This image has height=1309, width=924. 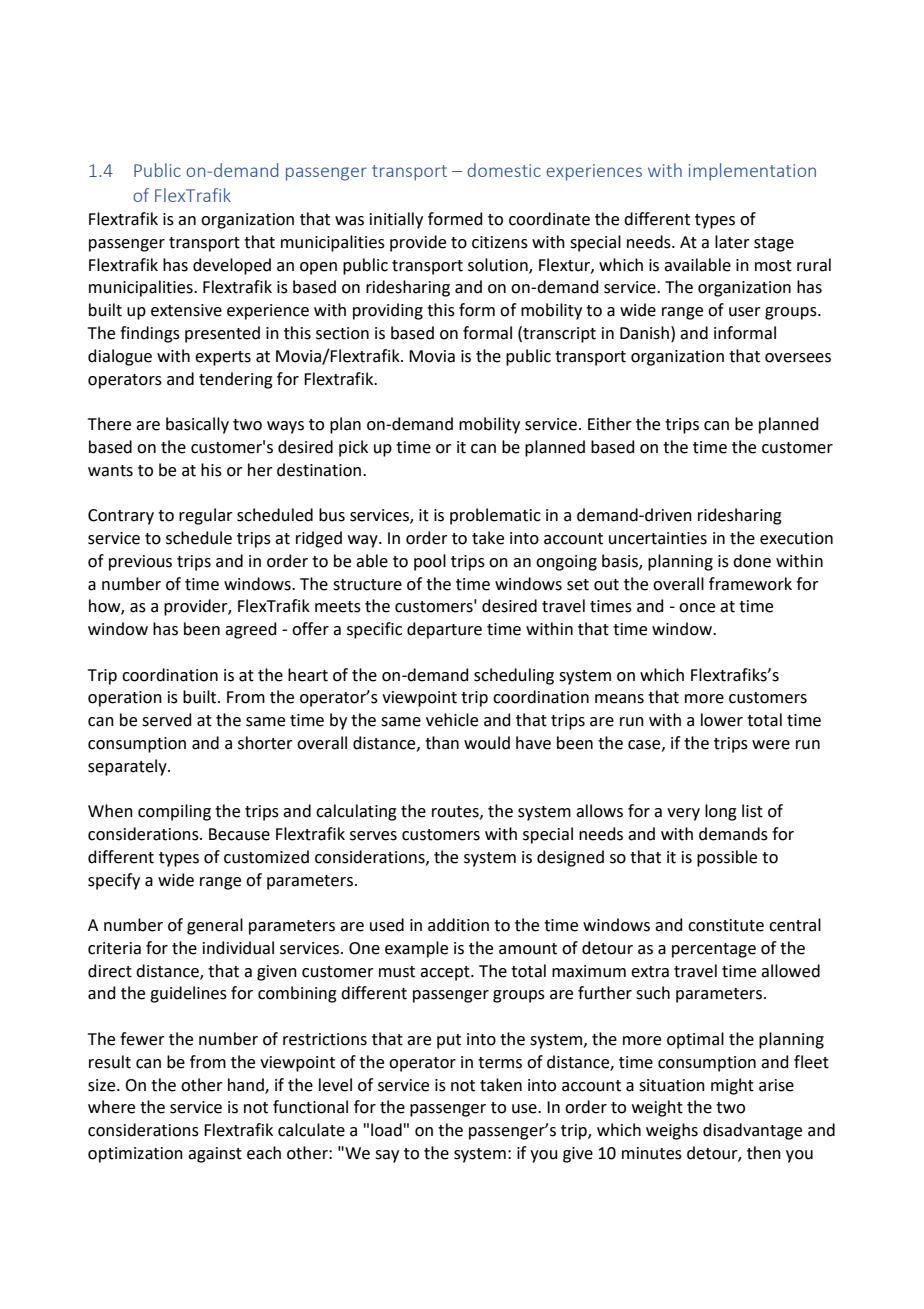 I want to click on disadvantage, so click(x=752, y=1131).
